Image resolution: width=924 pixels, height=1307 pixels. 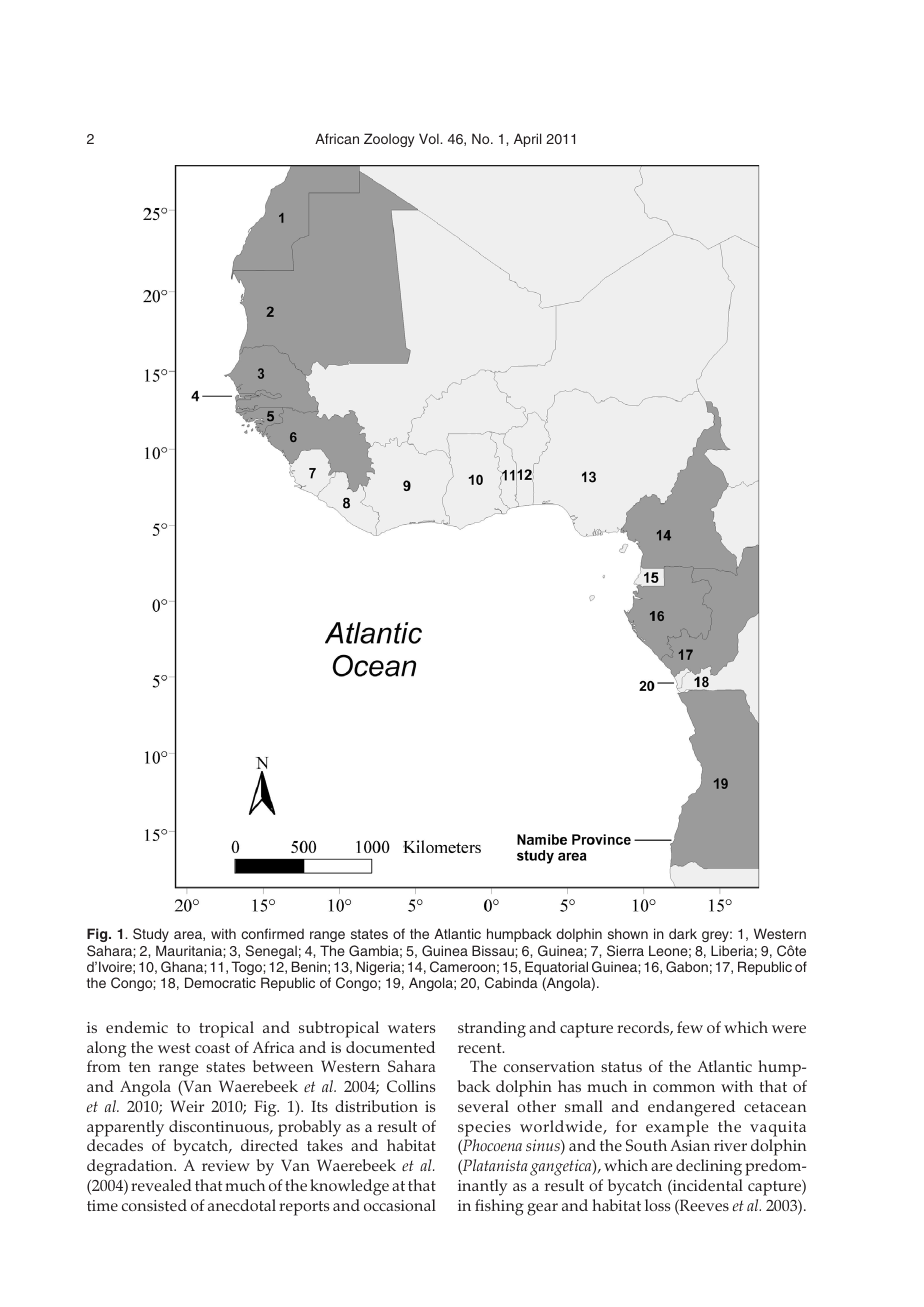 What do you see at coordinates (400, 1205) in the image?
I see `occasional` at bounding box center [400, 1205].
